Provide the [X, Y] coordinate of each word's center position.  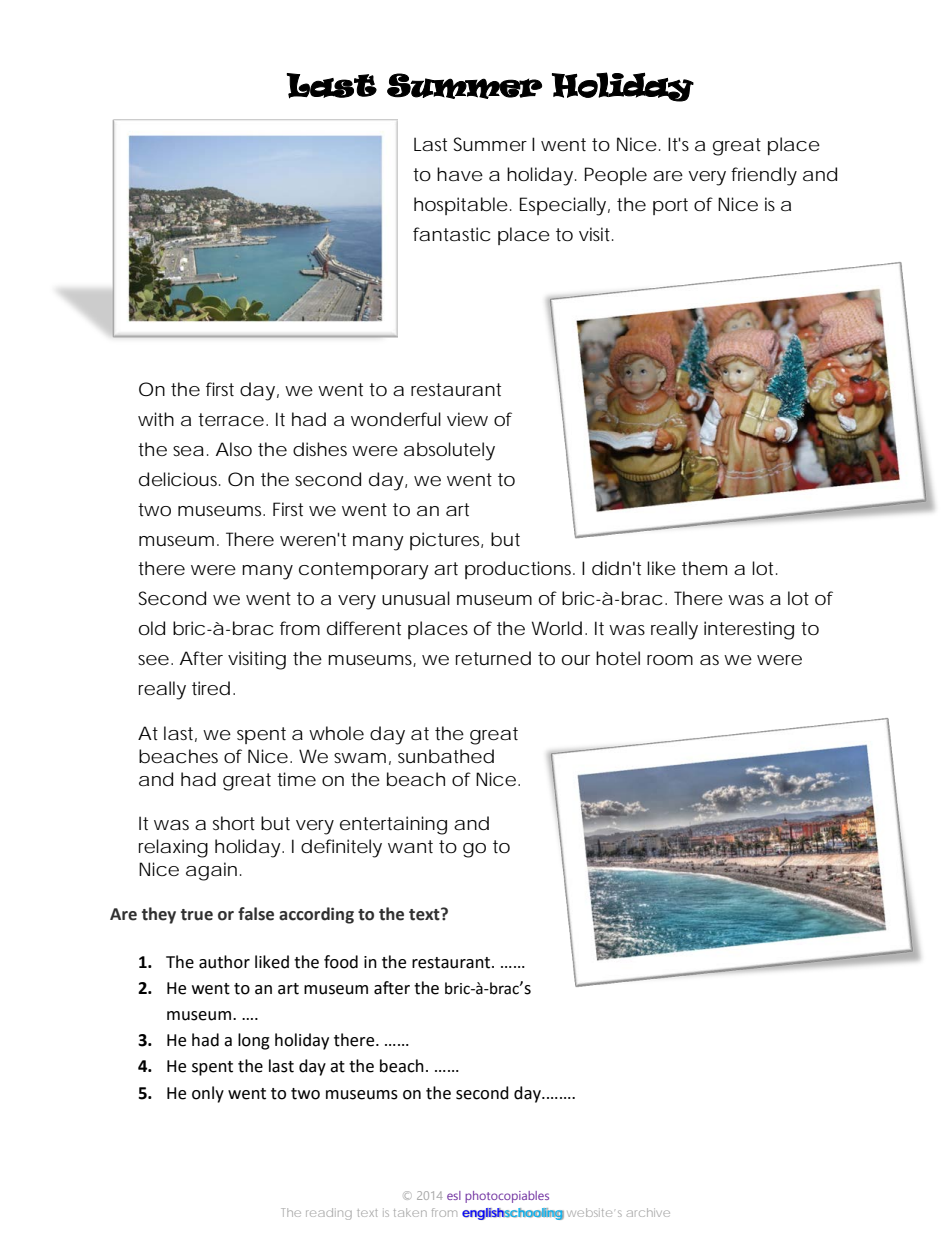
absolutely [449, 451]
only [208, 1094]
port [670, 206]
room [668, 660]
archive [648, 1212]
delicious [178, 479]
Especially [563, 206]
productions [518, 570]
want [410, 846]
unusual [416, 598]
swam [359, 758]
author [224, 962]
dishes [320, 449]
